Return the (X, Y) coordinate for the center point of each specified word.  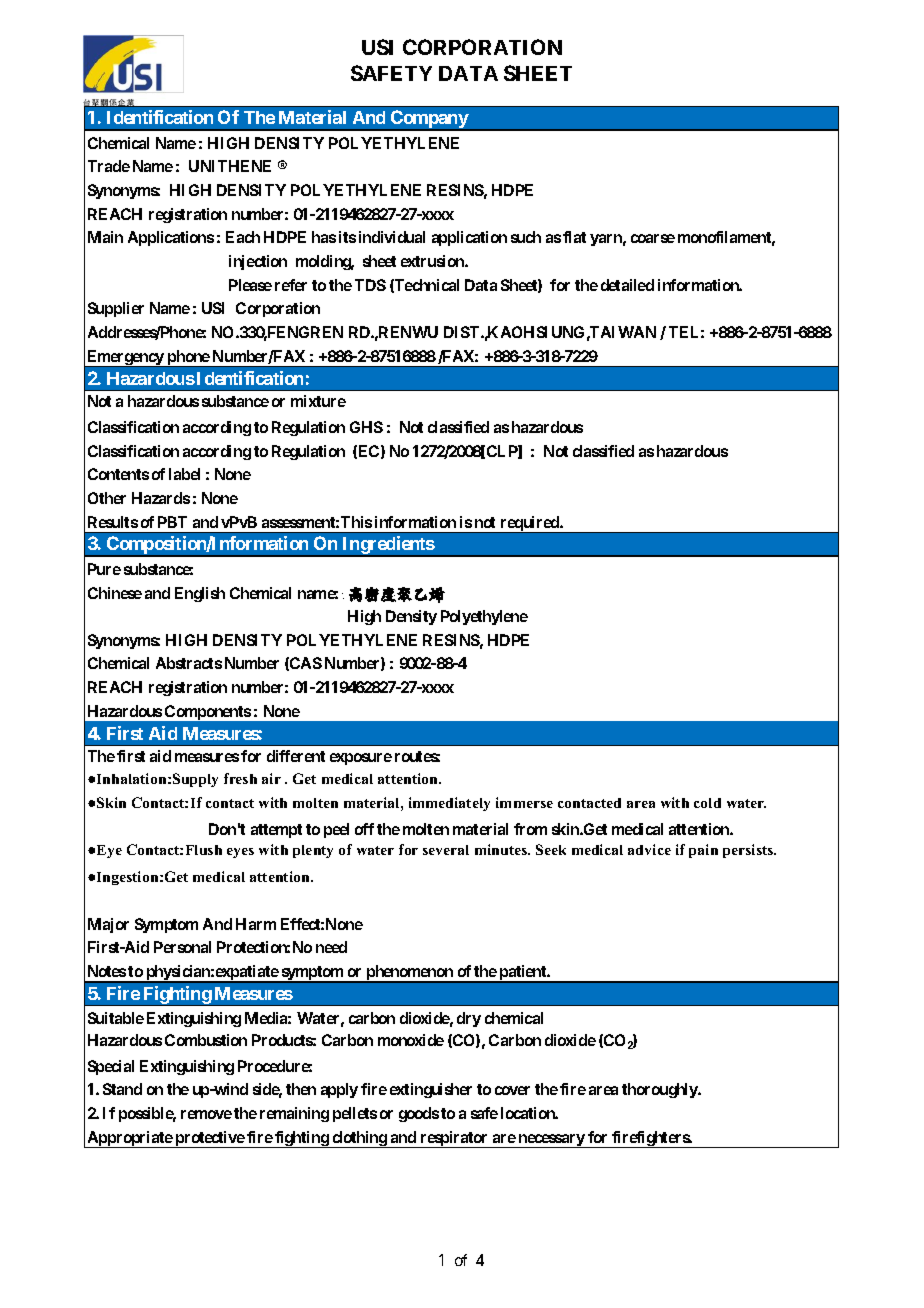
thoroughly (660, 1090)
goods (419, 1114)
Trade (109, 166)
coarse (653, 238)
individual (392, 237)
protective (209, 1139)
